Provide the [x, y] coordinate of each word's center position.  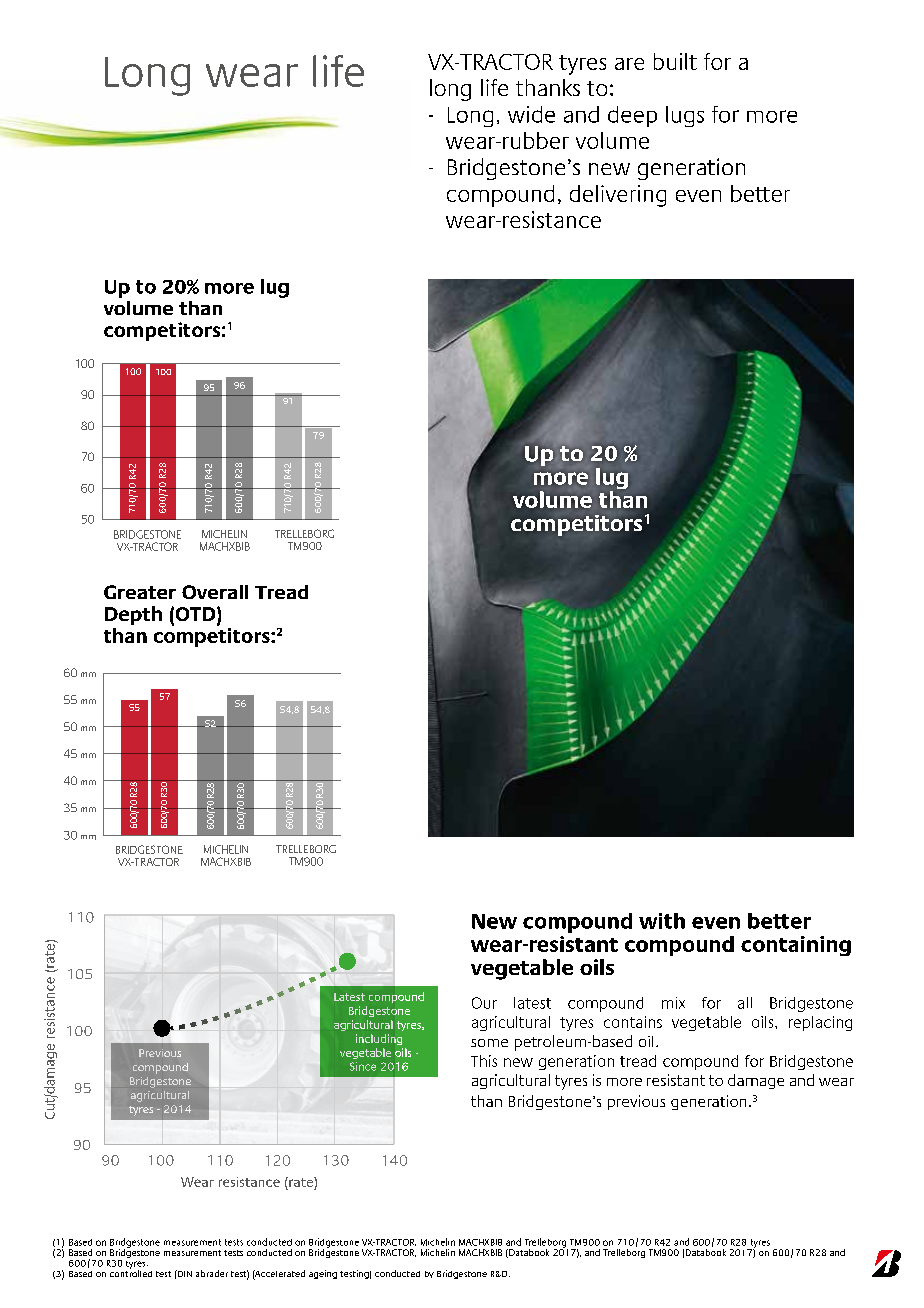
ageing [323, 1274]
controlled [131, 1272]
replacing [820, 1023]
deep [632, 116]
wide [531, 114]
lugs [685, 116]
